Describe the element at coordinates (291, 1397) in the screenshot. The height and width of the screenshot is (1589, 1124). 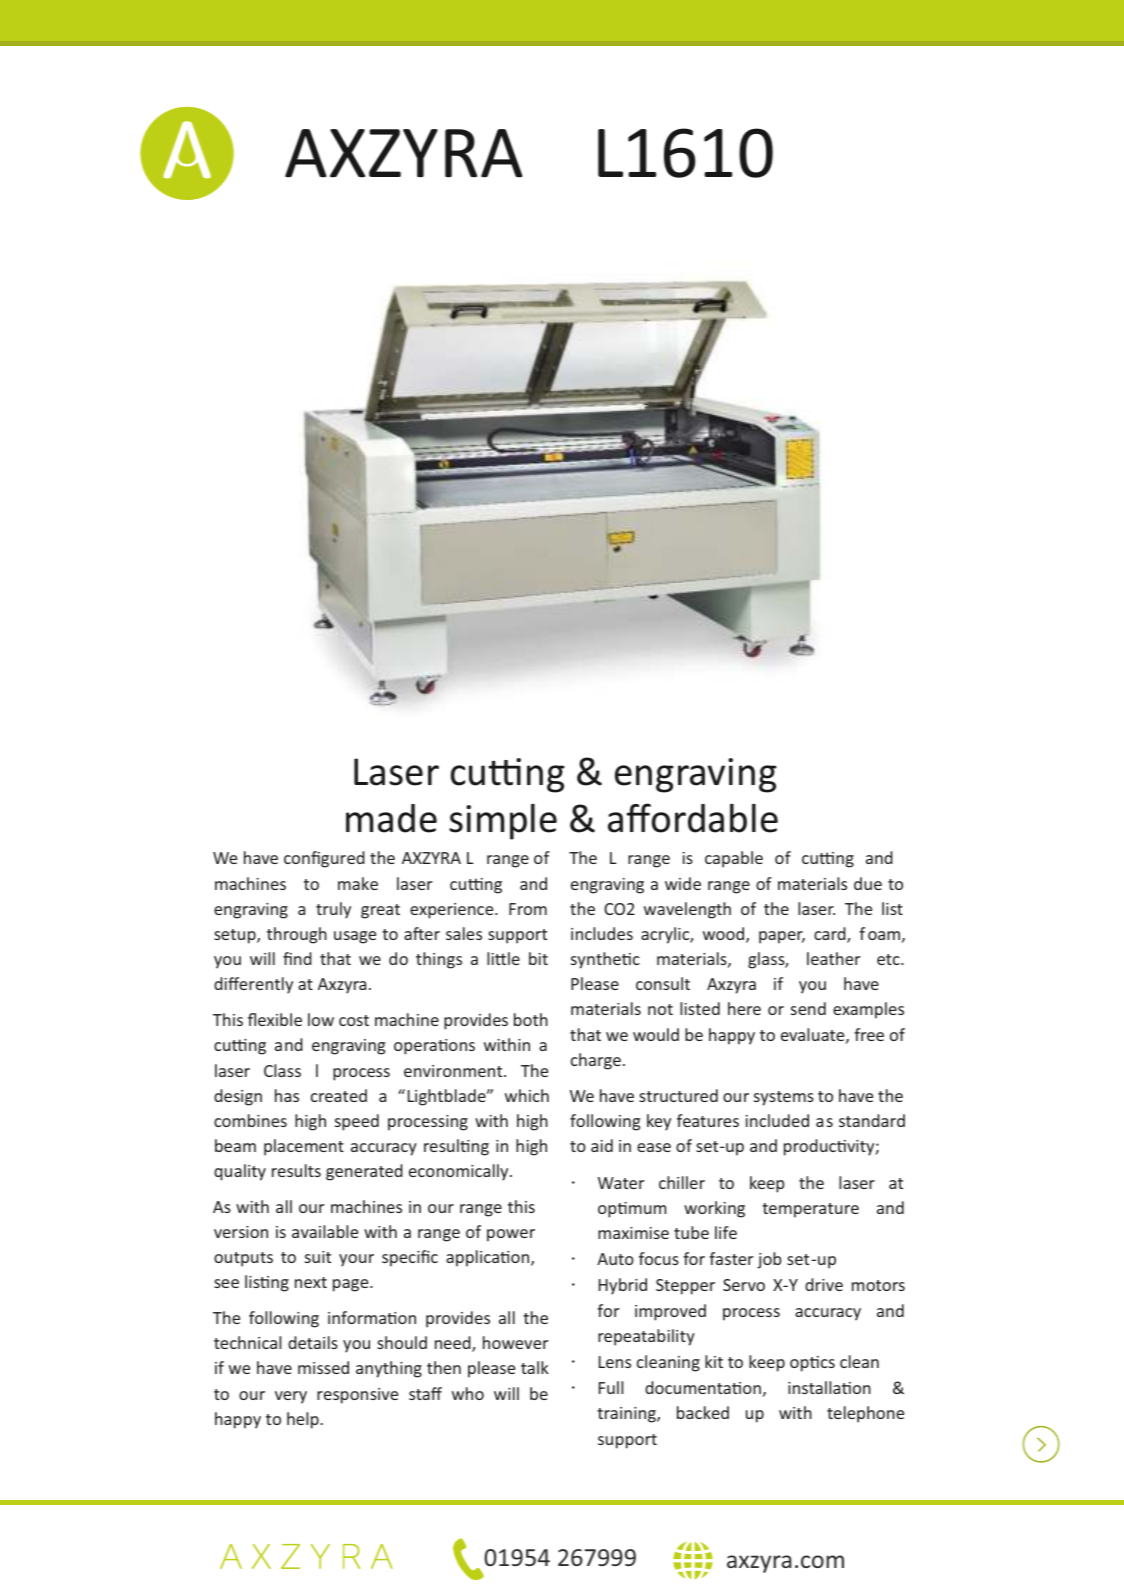
I see `very` at that location.
